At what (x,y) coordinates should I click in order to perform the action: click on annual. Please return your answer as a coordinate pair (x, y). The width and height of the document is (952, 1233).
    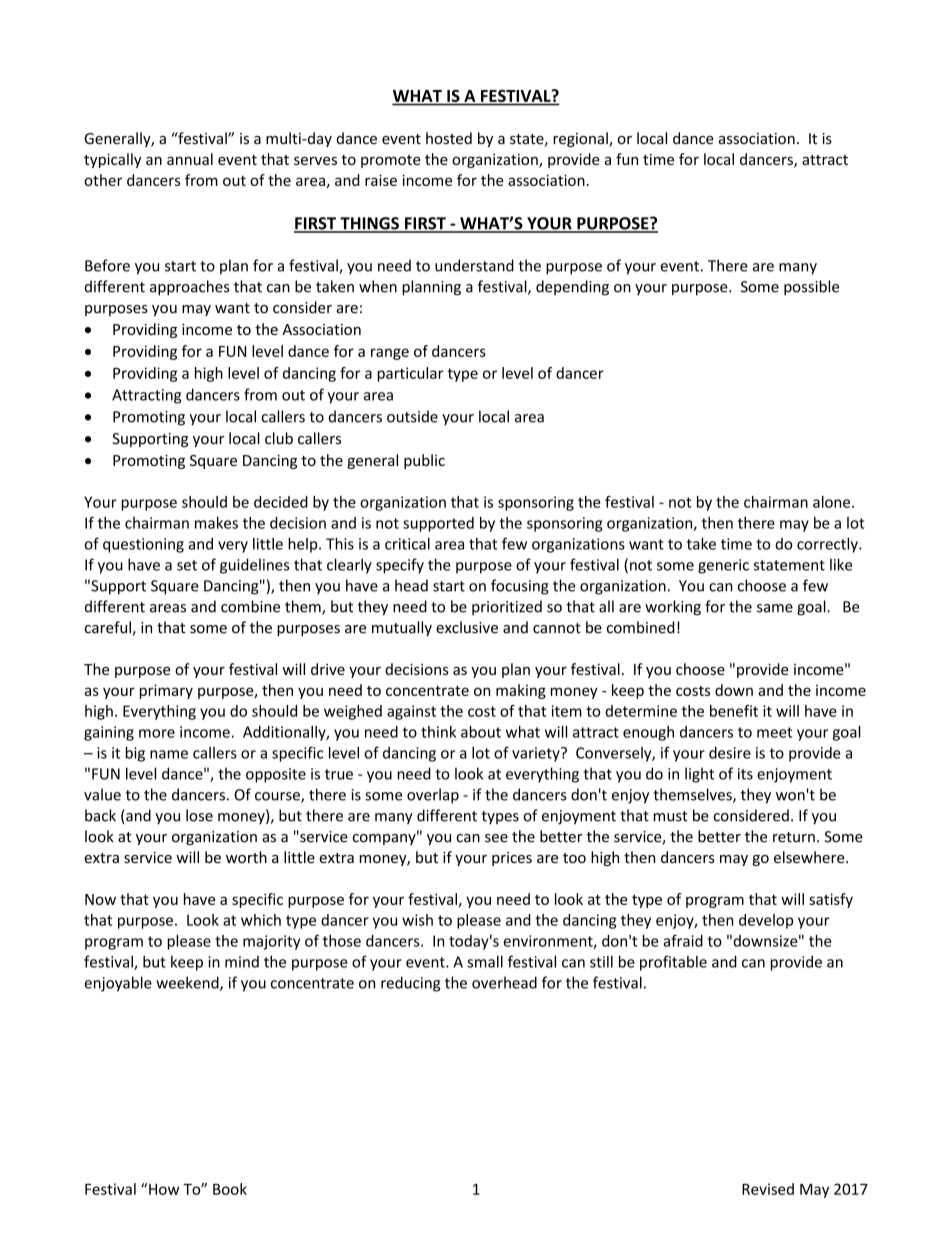
    Looking at the image, I should click on (190, 159).
